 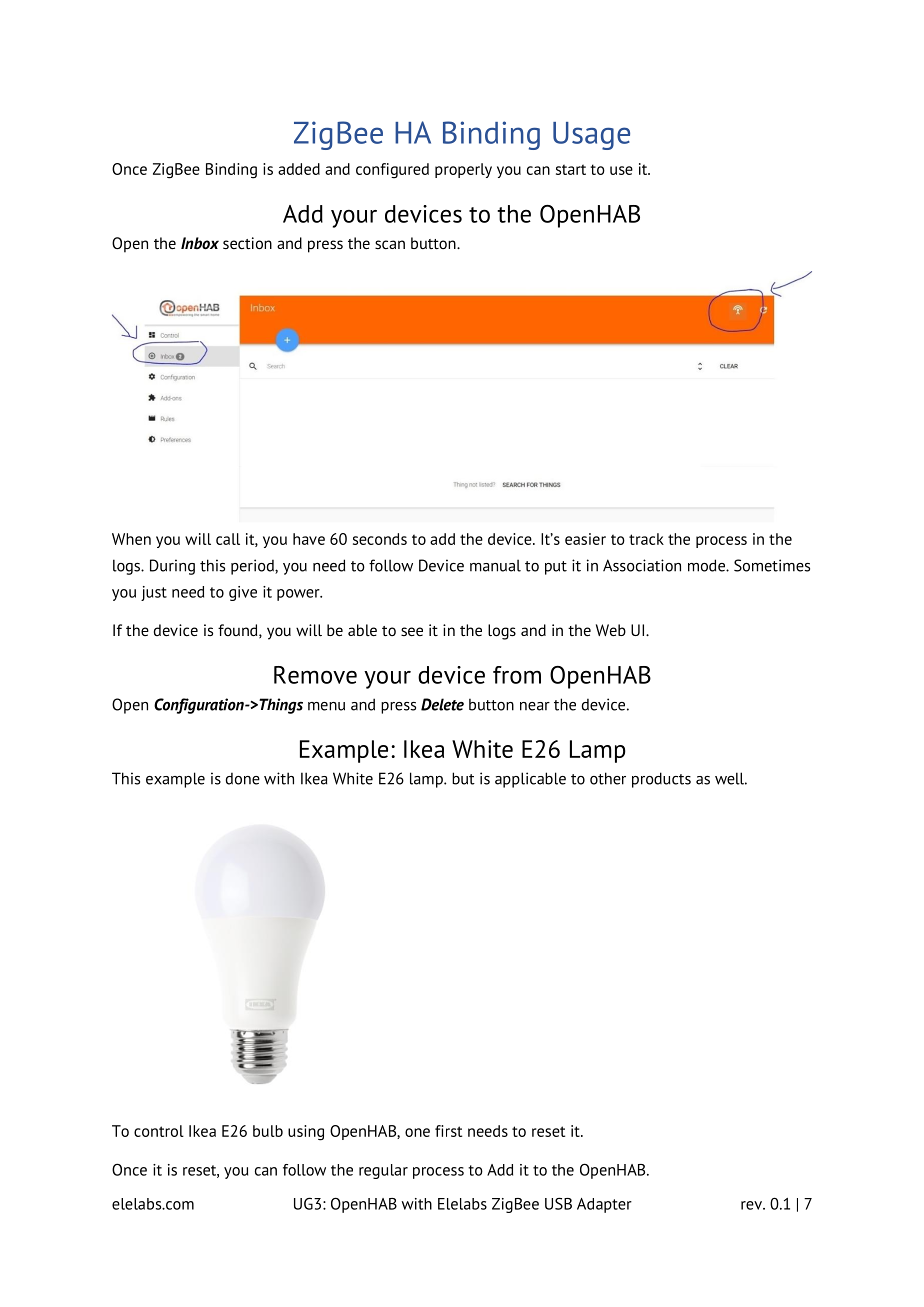 What do you see at coordinates (159, 1131) in the screenshot?
I see `control` at bounding box center [159, 1131].
